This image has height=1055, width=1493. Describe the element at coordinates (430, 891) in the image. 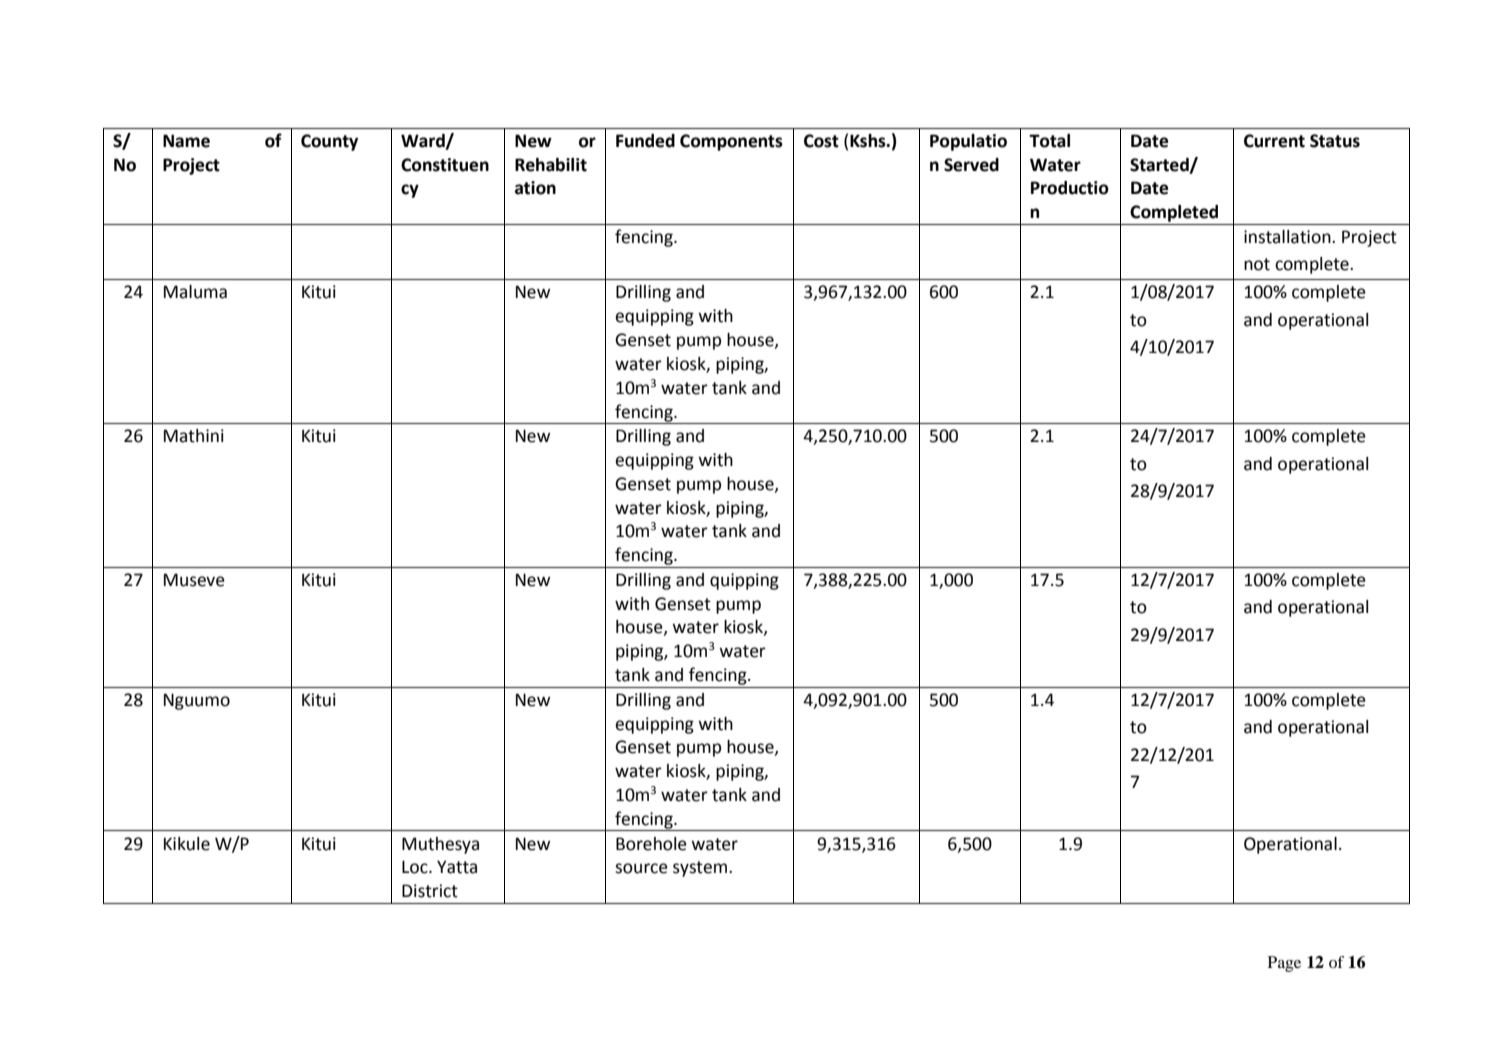

I see `District` at that location.
